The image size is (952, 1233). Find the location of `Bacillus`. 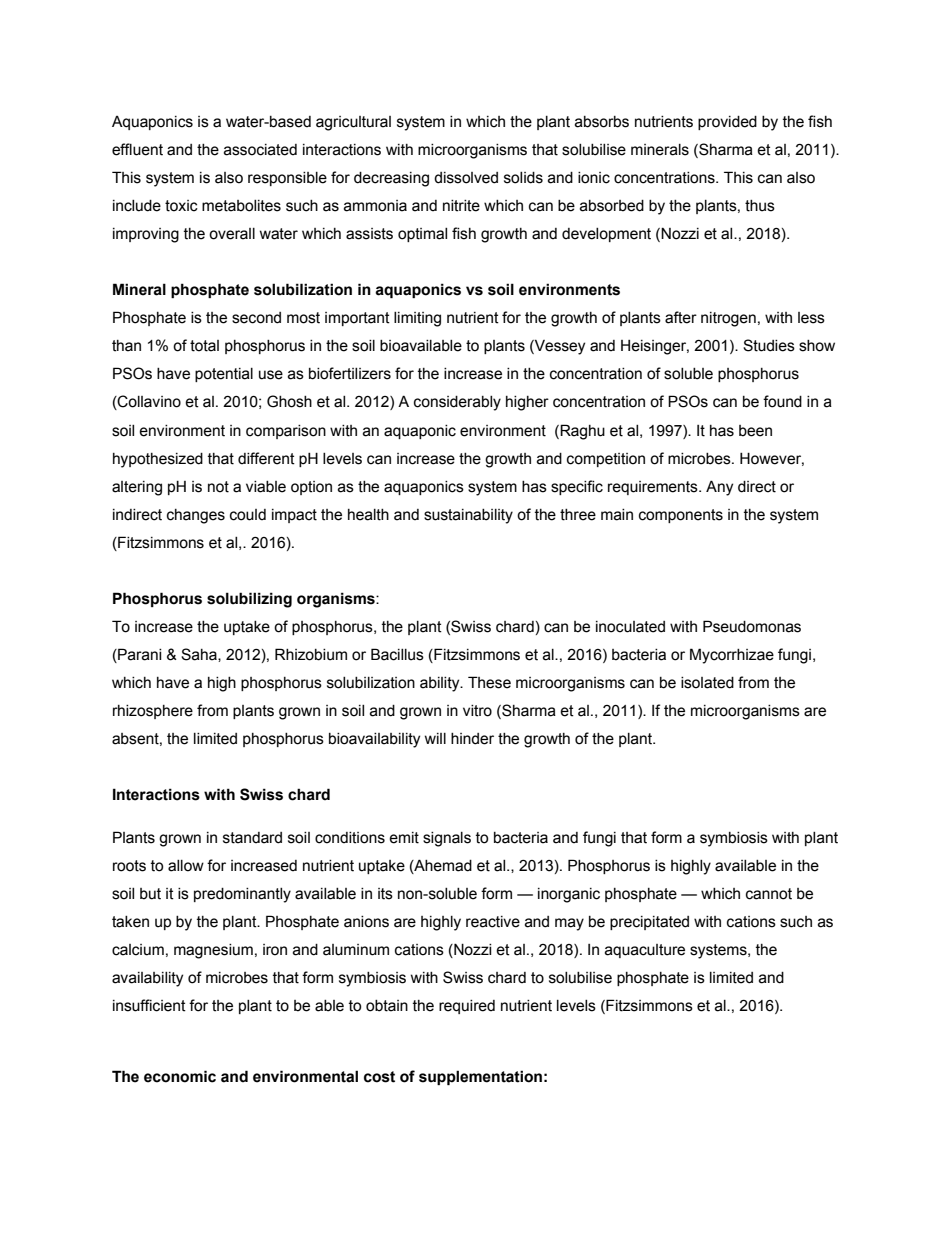

Bacillus is located at coordinates (397, 654).
